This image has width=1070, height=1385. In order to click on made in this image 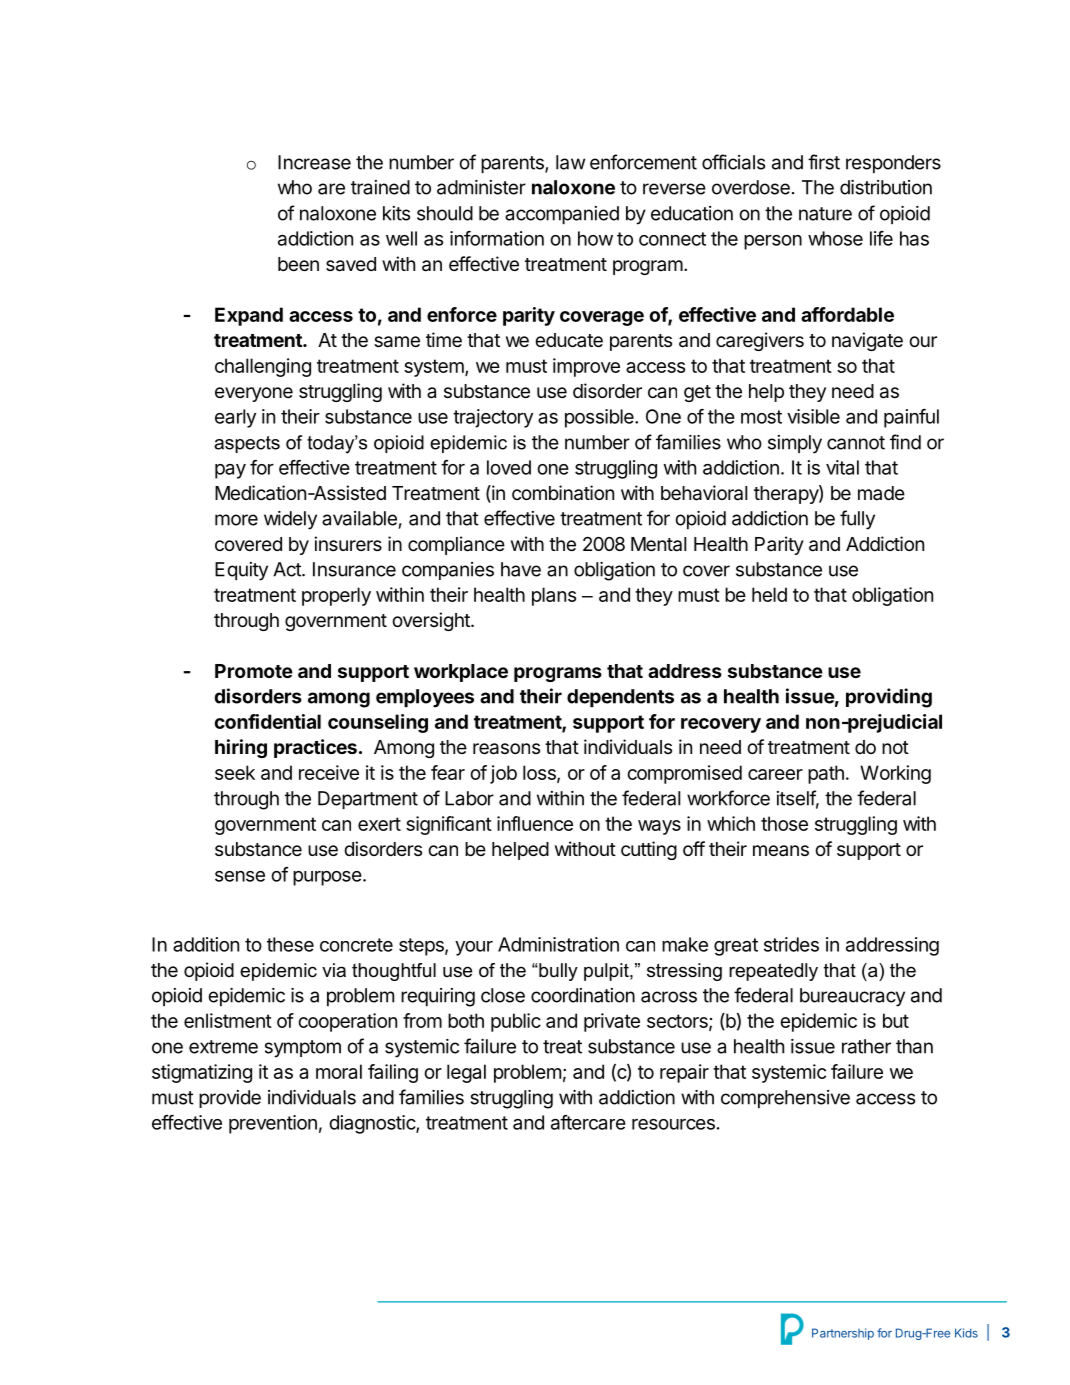, I will do `click(881, 493)`.
